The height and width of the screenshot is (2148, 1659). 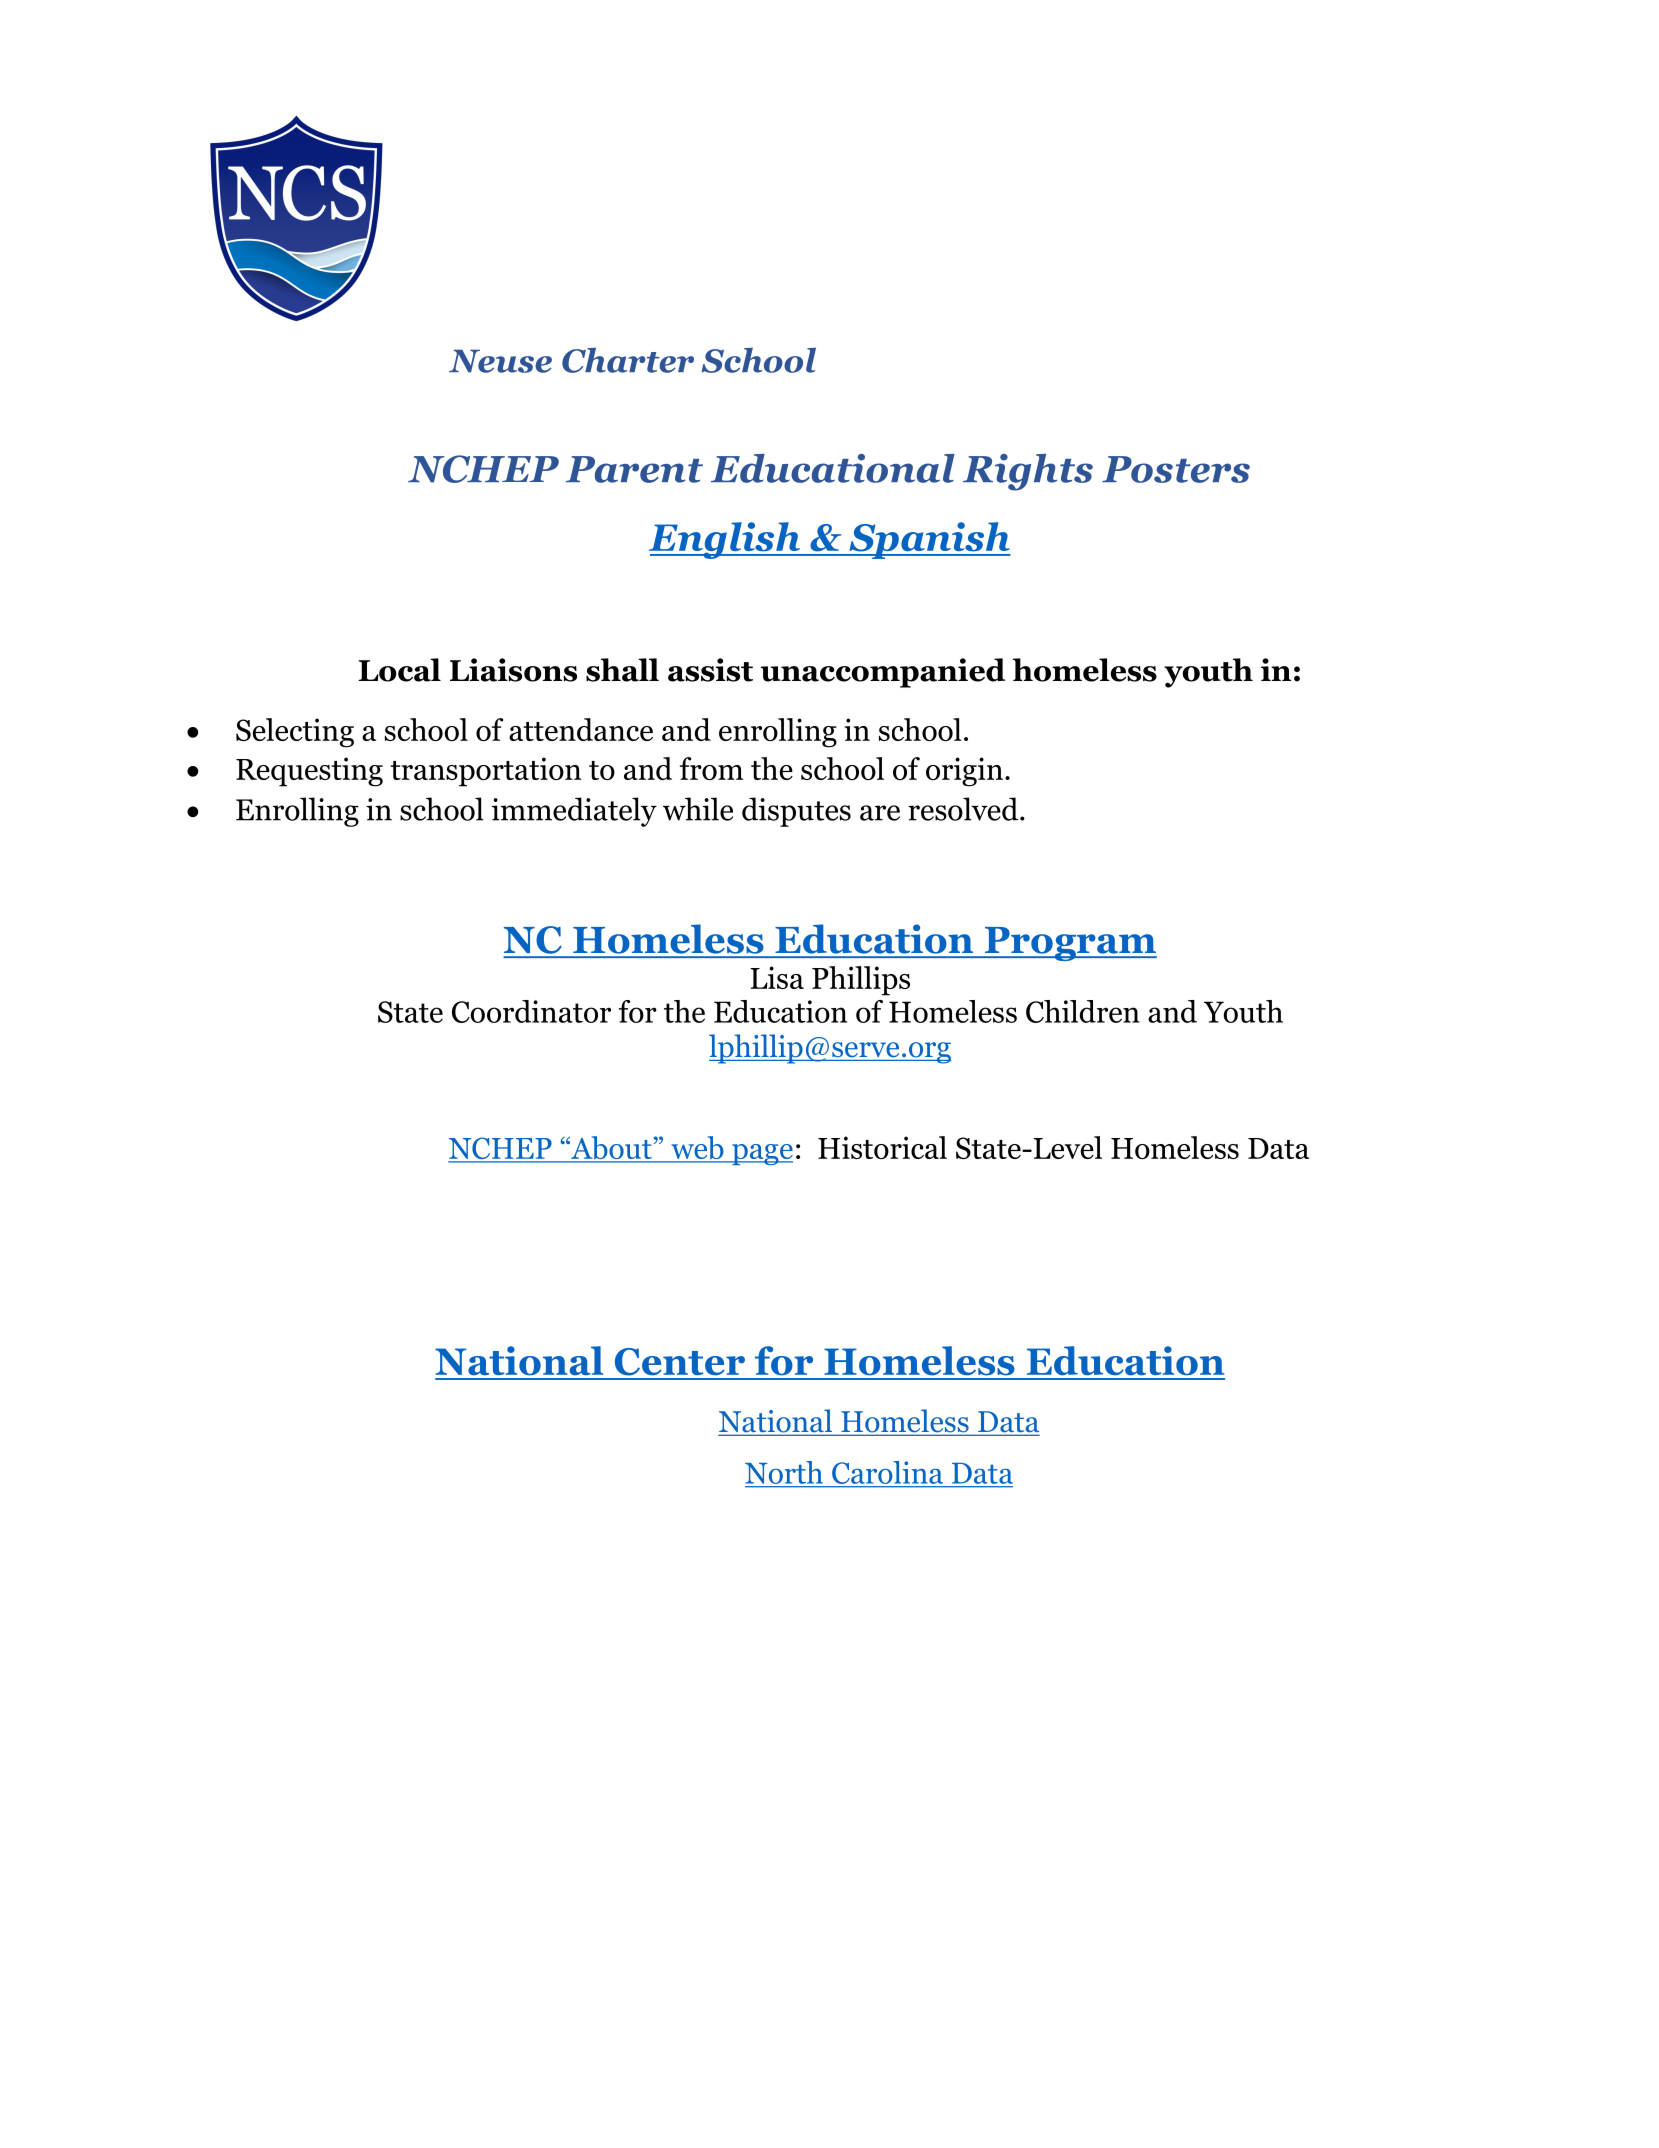 I want to click on Lisa, so click(x=777, y=977).
